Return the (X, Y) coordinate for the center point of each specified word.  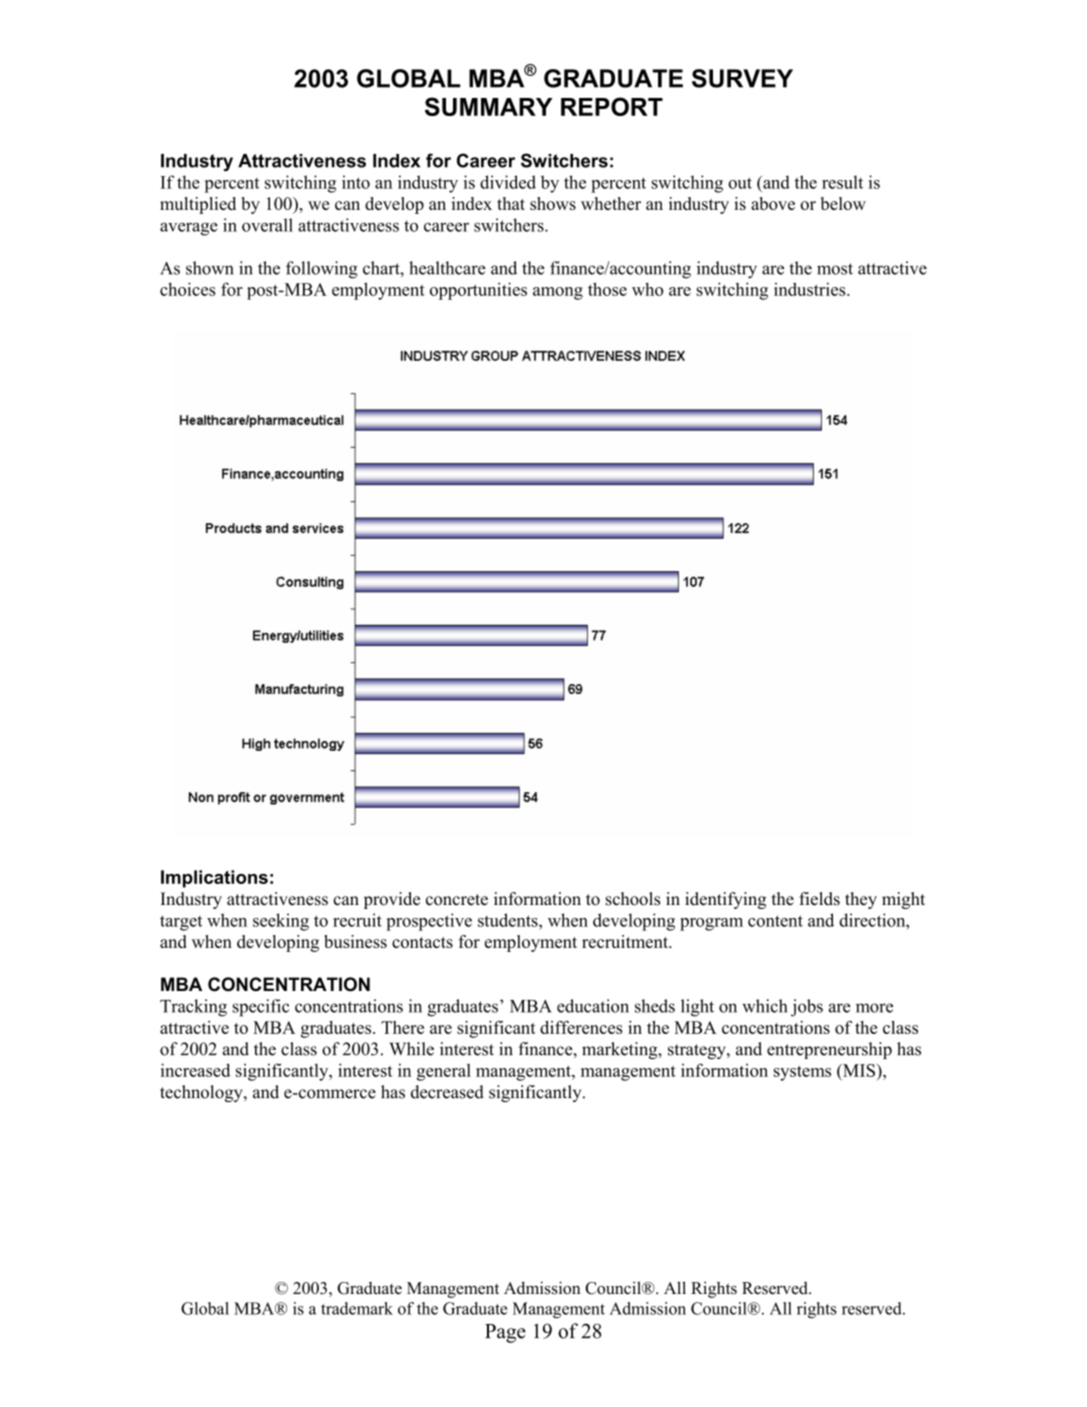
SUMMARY (488, 106)
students (509, 920)
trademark (357, 1308)
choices (188, 289)
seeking (281, 922)
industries (811, 289)
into (356, 182)
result (842, 182)
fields (819, 899)
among (558, 293)
